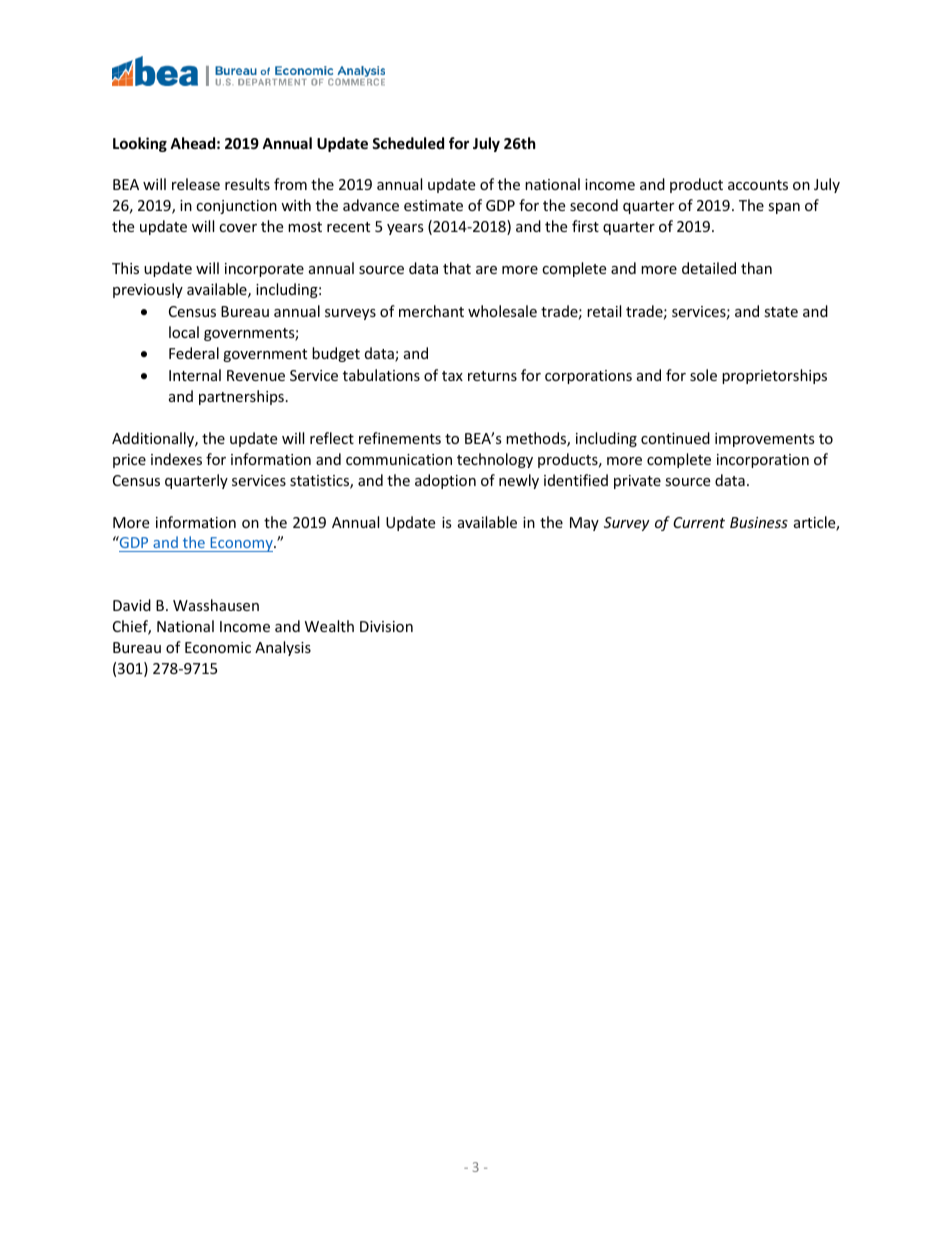 Image resolution: width=952 pixels, height=1233 pixels. Describe the element at coordinates (196, 184) in the image. I see `release` at that location.
